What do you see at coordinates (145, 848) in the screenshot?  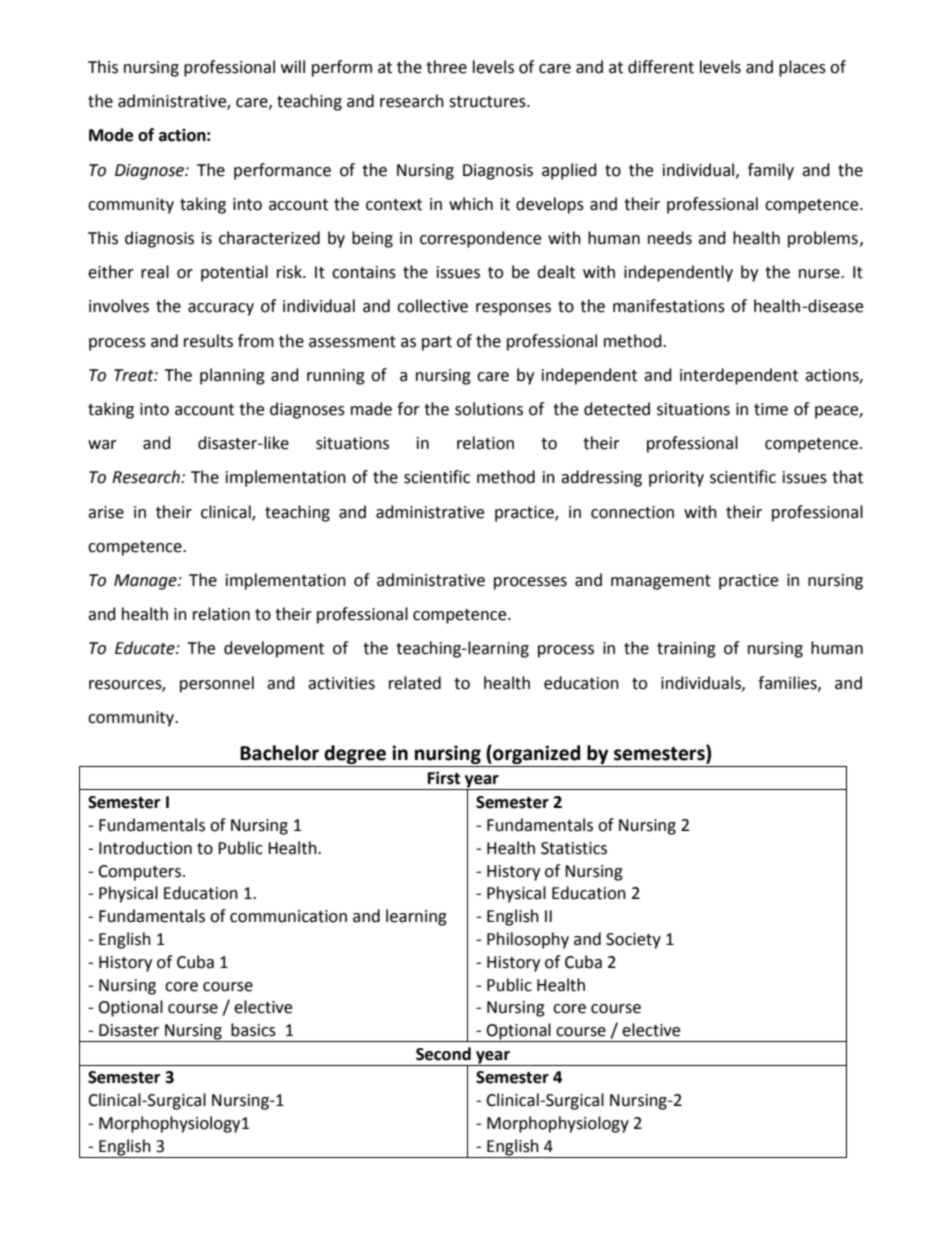 I see `Introduction` at bounding box center [145, 848].
